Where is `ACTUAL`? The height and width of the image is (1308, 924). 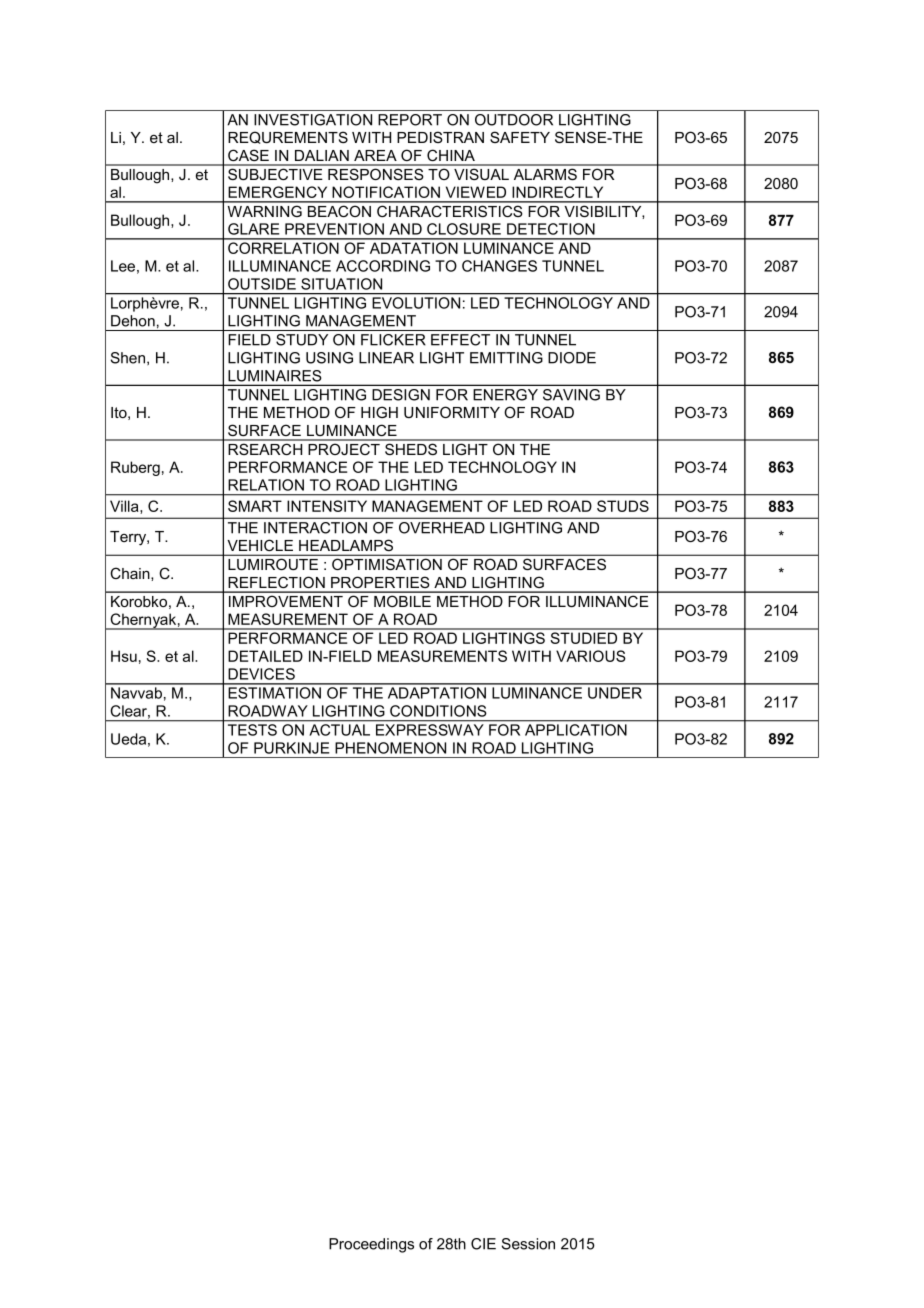
ACTUAL is located at coordinates (340, 730).
